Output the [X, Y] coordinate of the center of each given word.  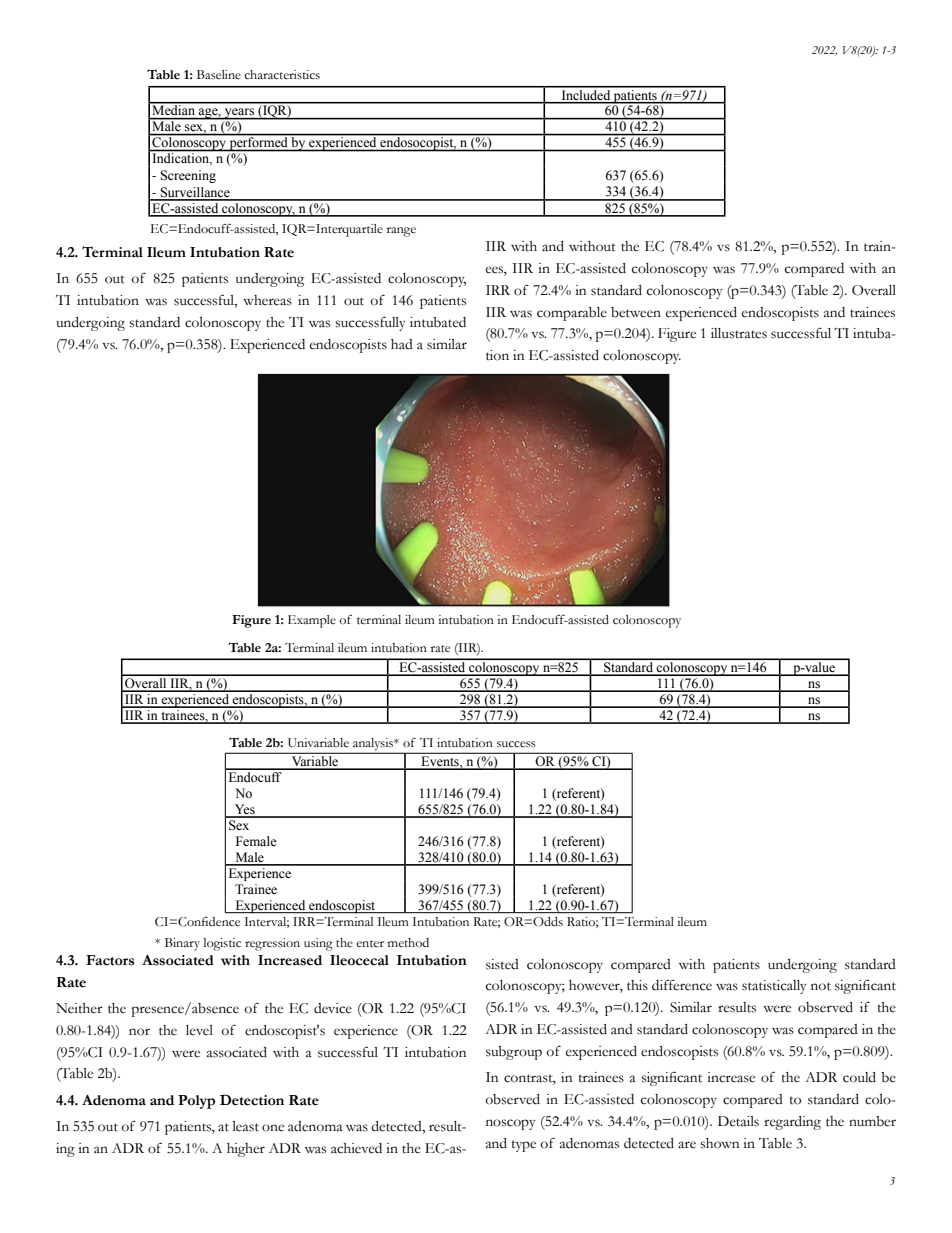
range [401, 232]
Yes [245, 810]
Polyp [196, 1102]
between [636, 312]
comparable [572, 314]
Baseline [219, 74]
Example [312, 621]
